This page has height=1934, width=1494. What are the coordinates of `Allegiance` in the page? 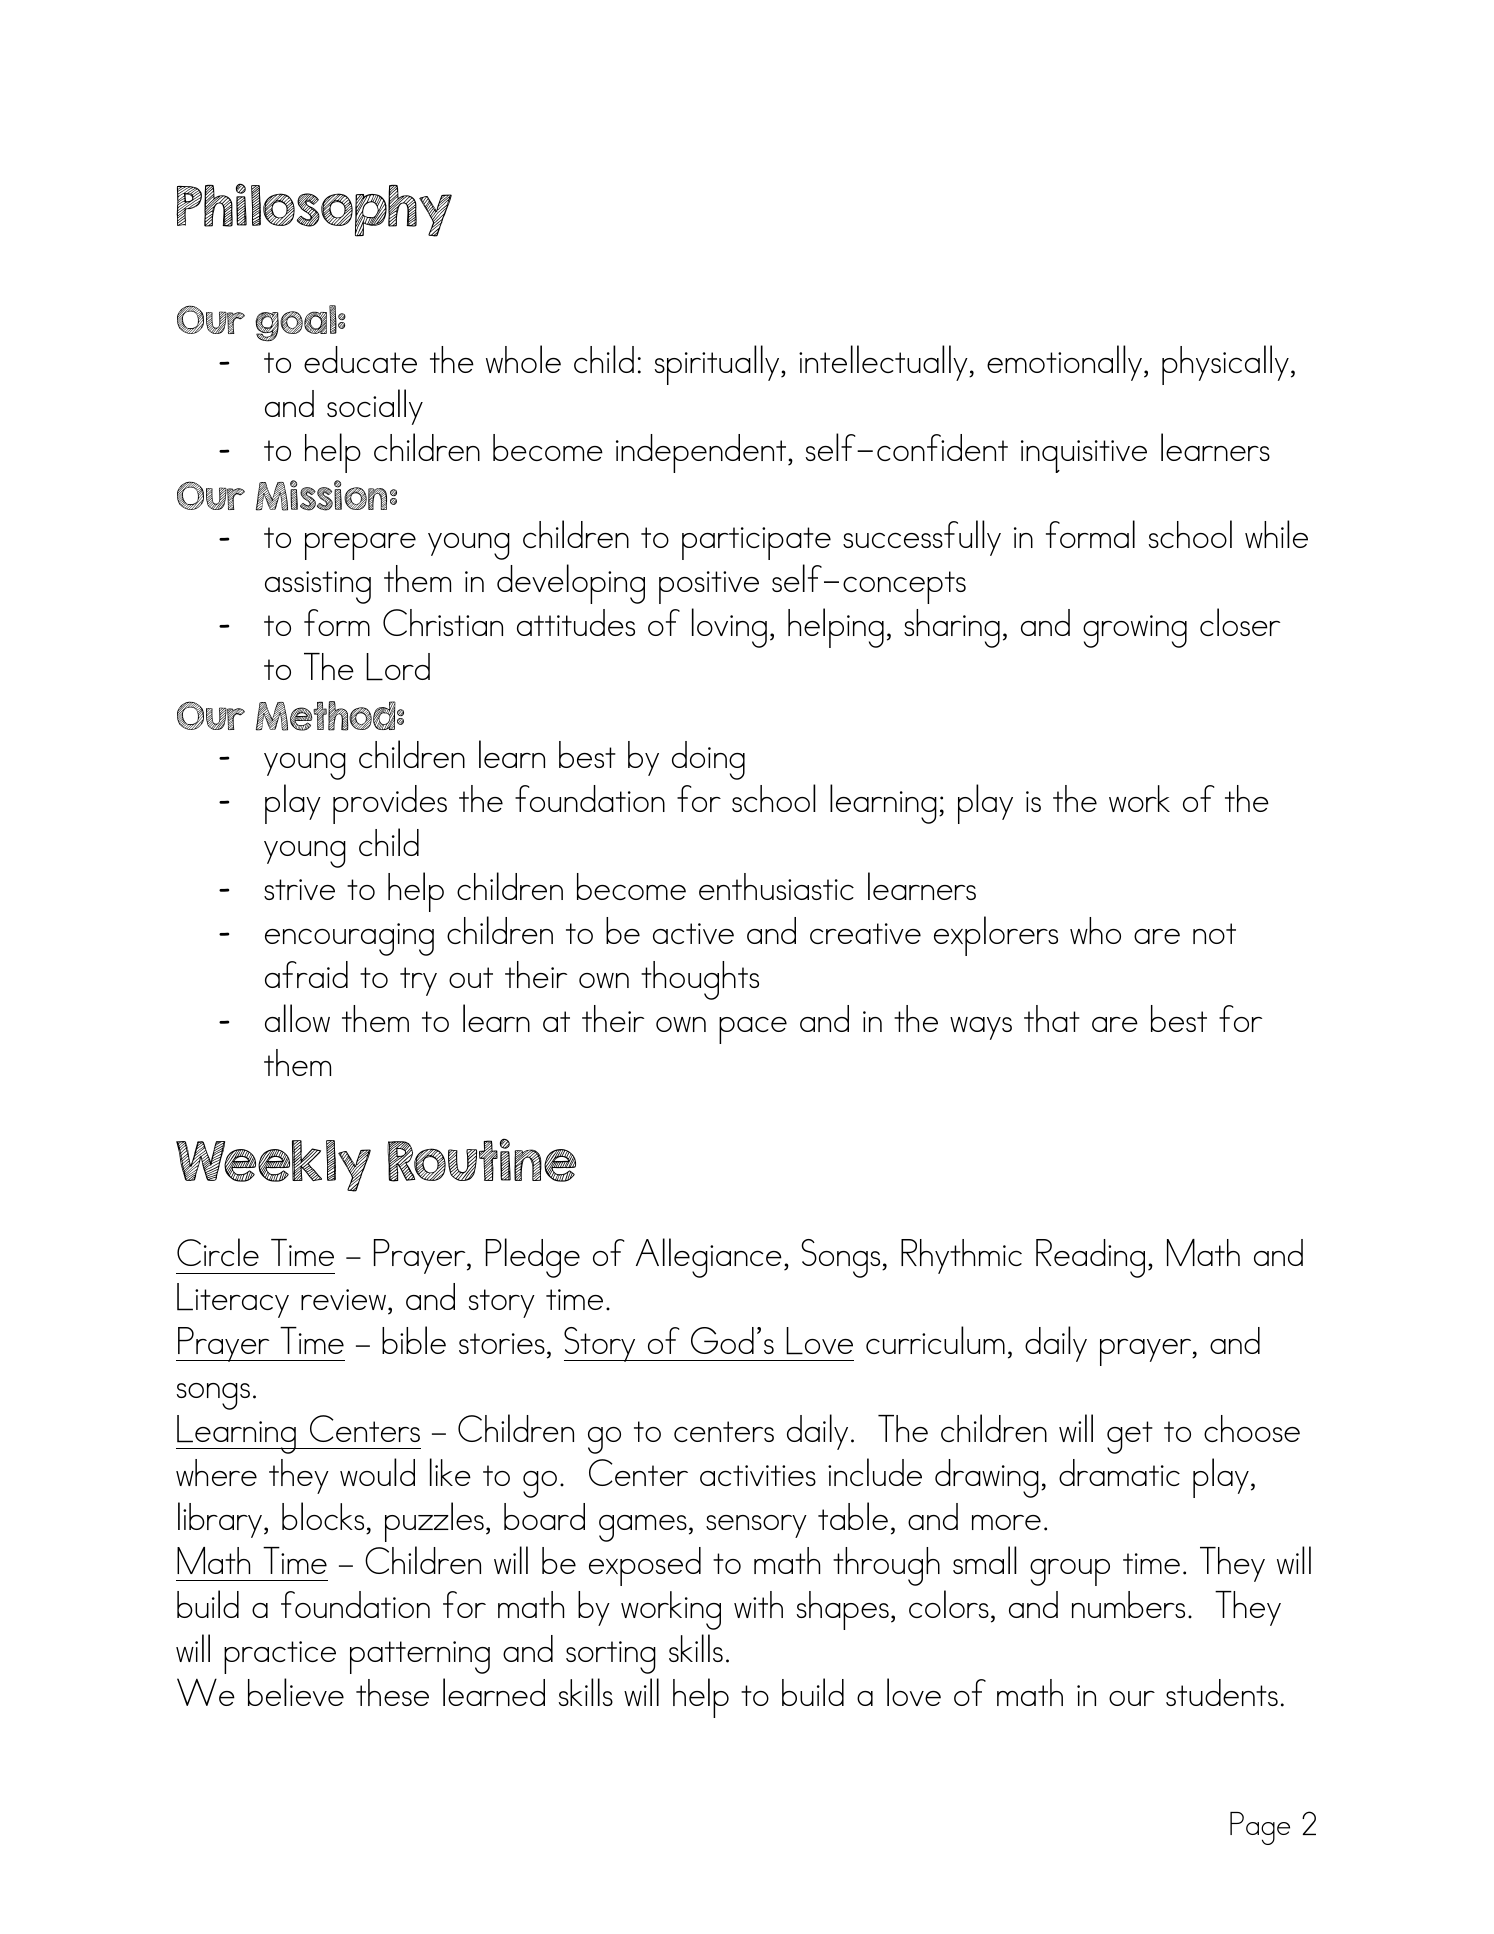 It's located at (709, 1258).
